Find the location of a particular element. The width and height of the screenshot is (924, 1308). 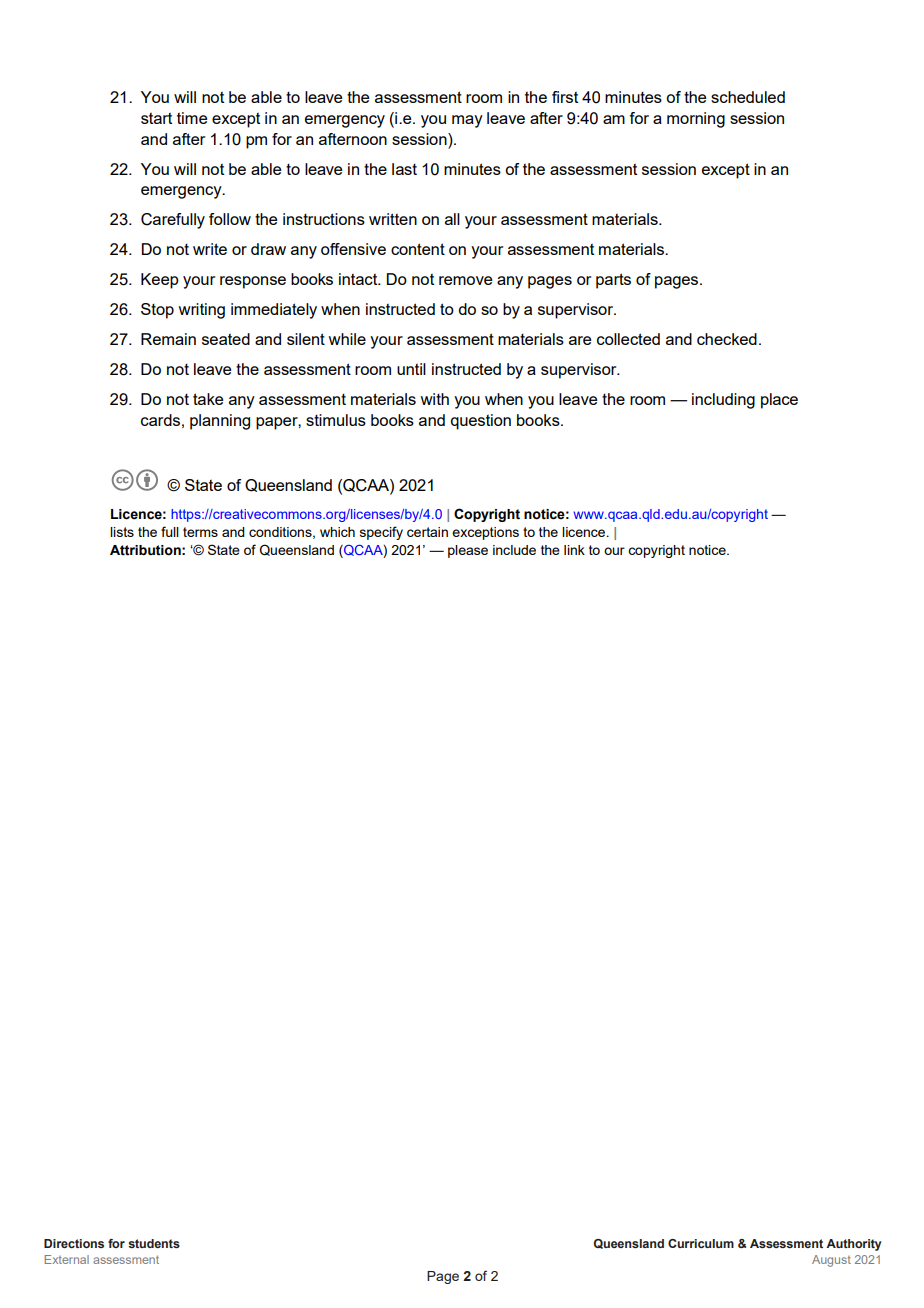

start is located at coordinates (156, 118).
